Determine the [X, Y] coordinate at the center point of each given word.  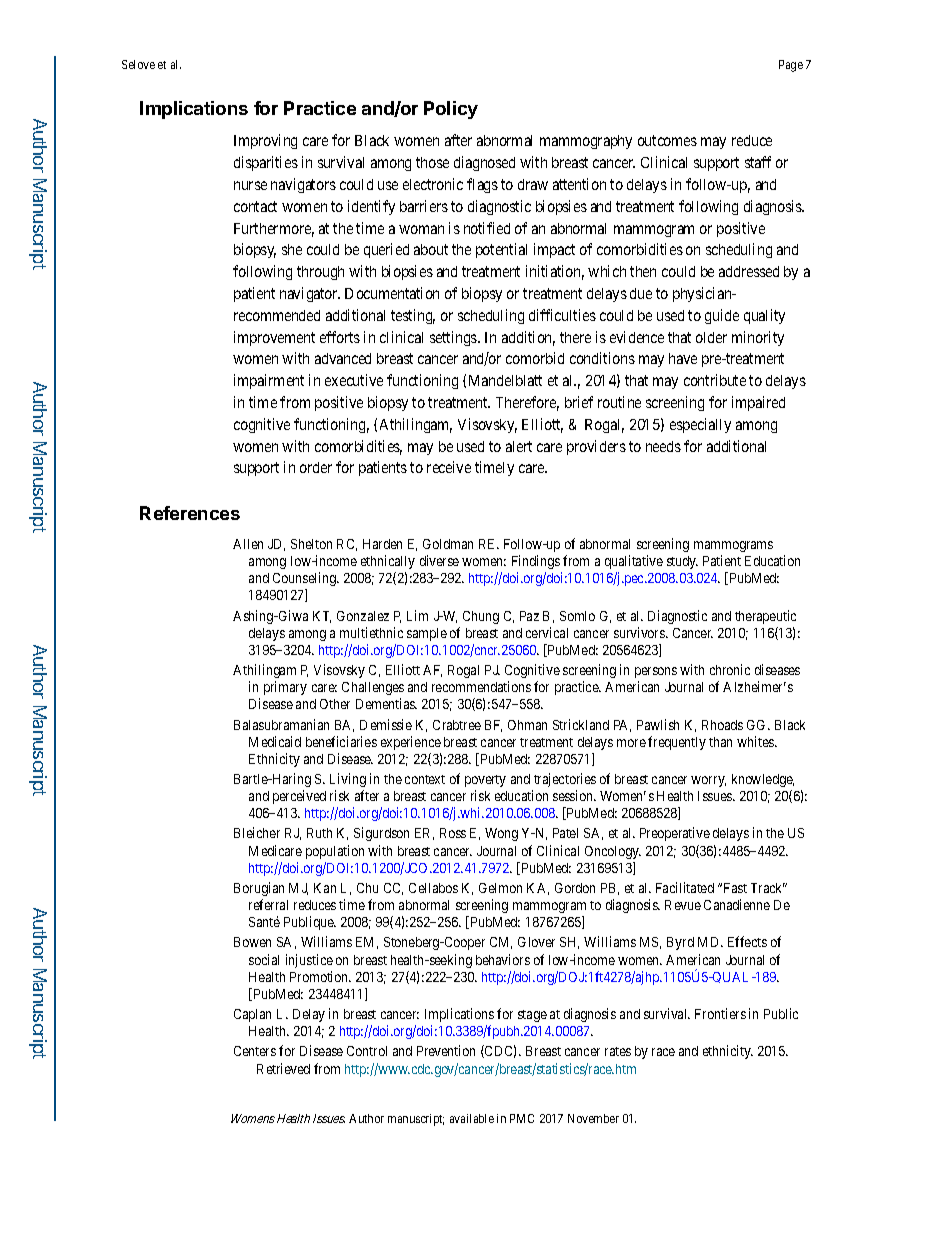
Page [791, 66]
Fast [735, 888]
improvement [274, 338]
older [711, 337]
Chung [481, 617]
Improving [265, 141]
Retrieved [283, 1068]
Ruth [319, 833]
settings [454, 338]
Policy [451, 110]
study [682, 562]
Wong [501, 834]
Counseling [305, 579]
